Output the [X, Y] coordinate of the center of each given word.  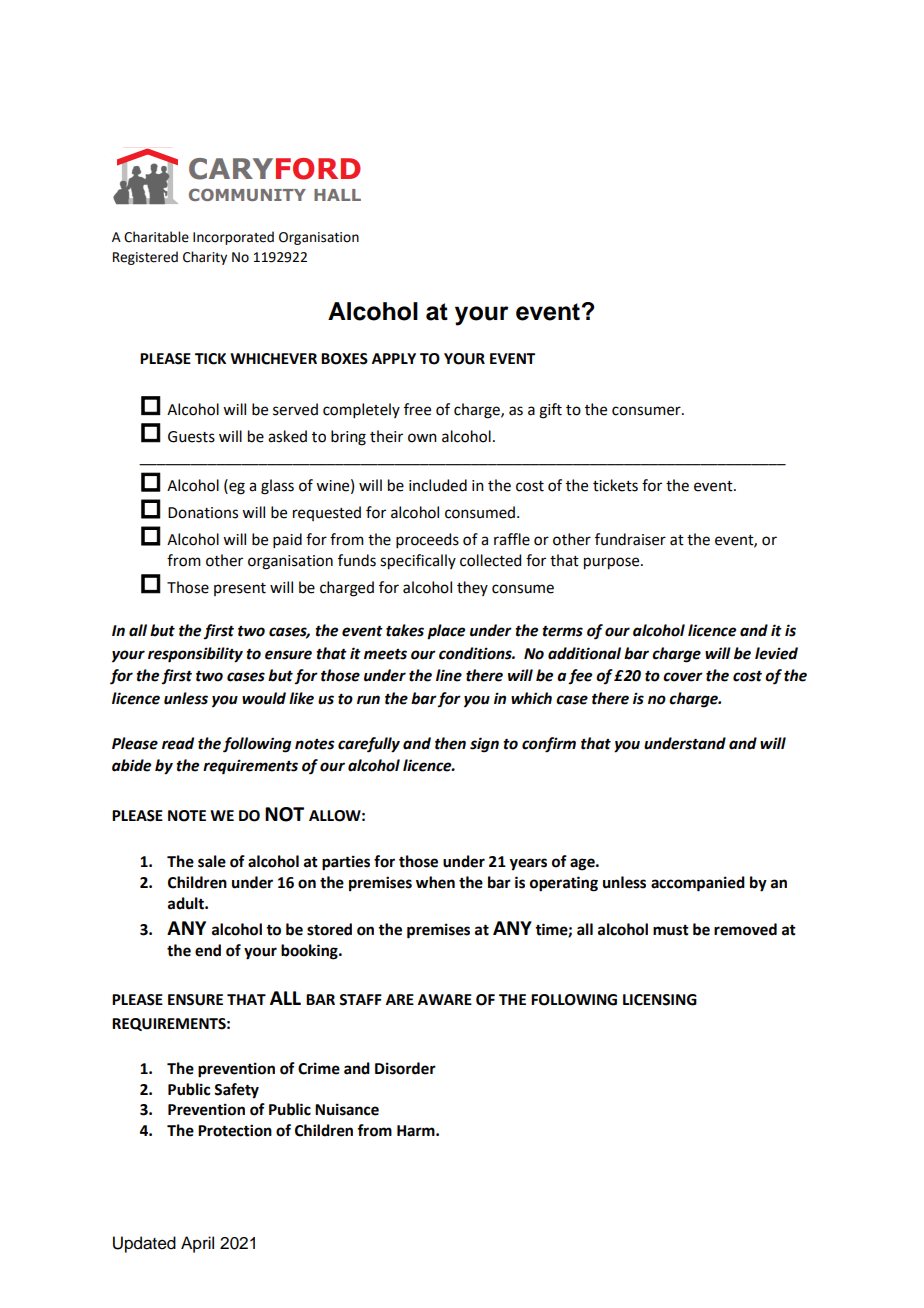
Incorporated [233, 238]
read [178, 743]
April [197, 1244]
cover [683, 677]
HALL [337, 195]
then [450, 743]
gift [550, 411]
